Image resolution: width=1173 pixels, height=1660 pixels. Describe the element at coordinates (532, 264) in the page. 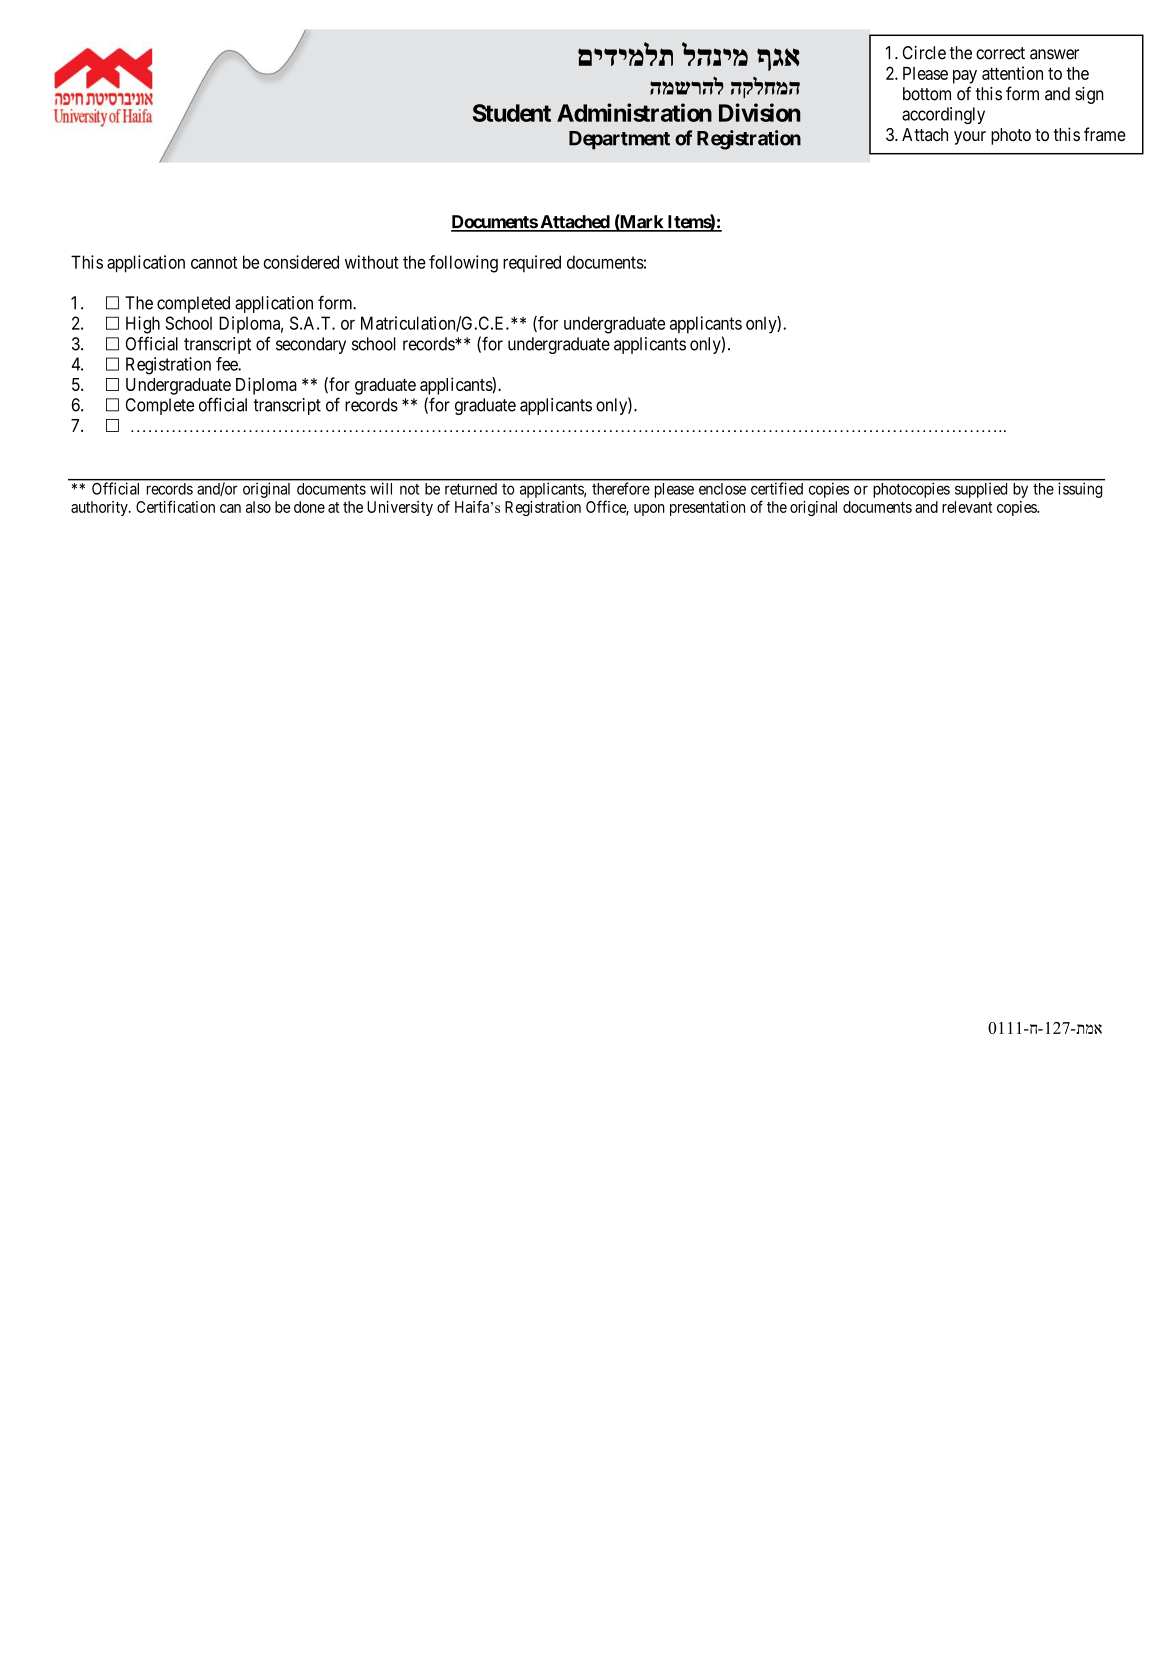

I see `required` at that location.
